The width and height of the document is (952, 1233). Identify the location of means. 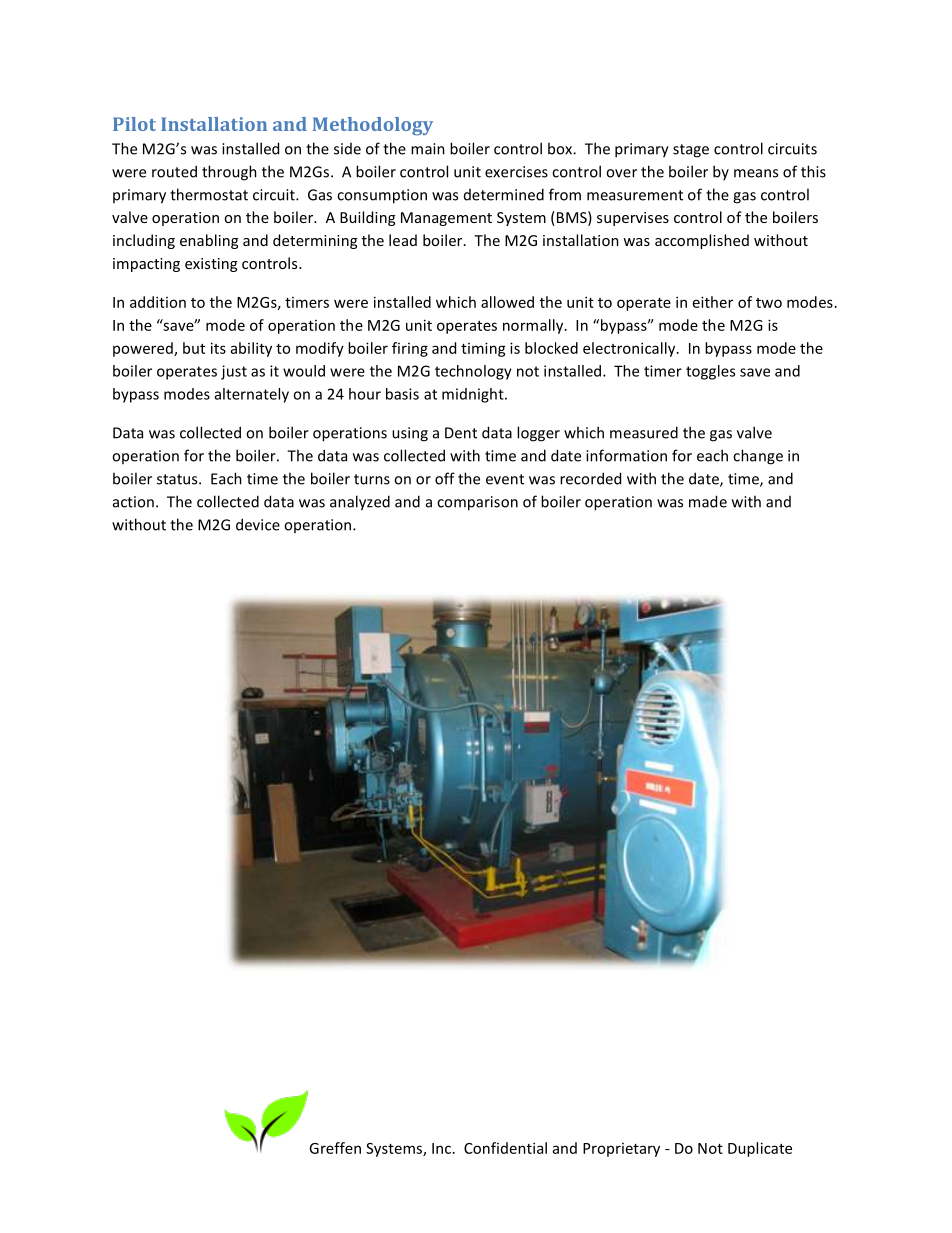
(756, 173).
